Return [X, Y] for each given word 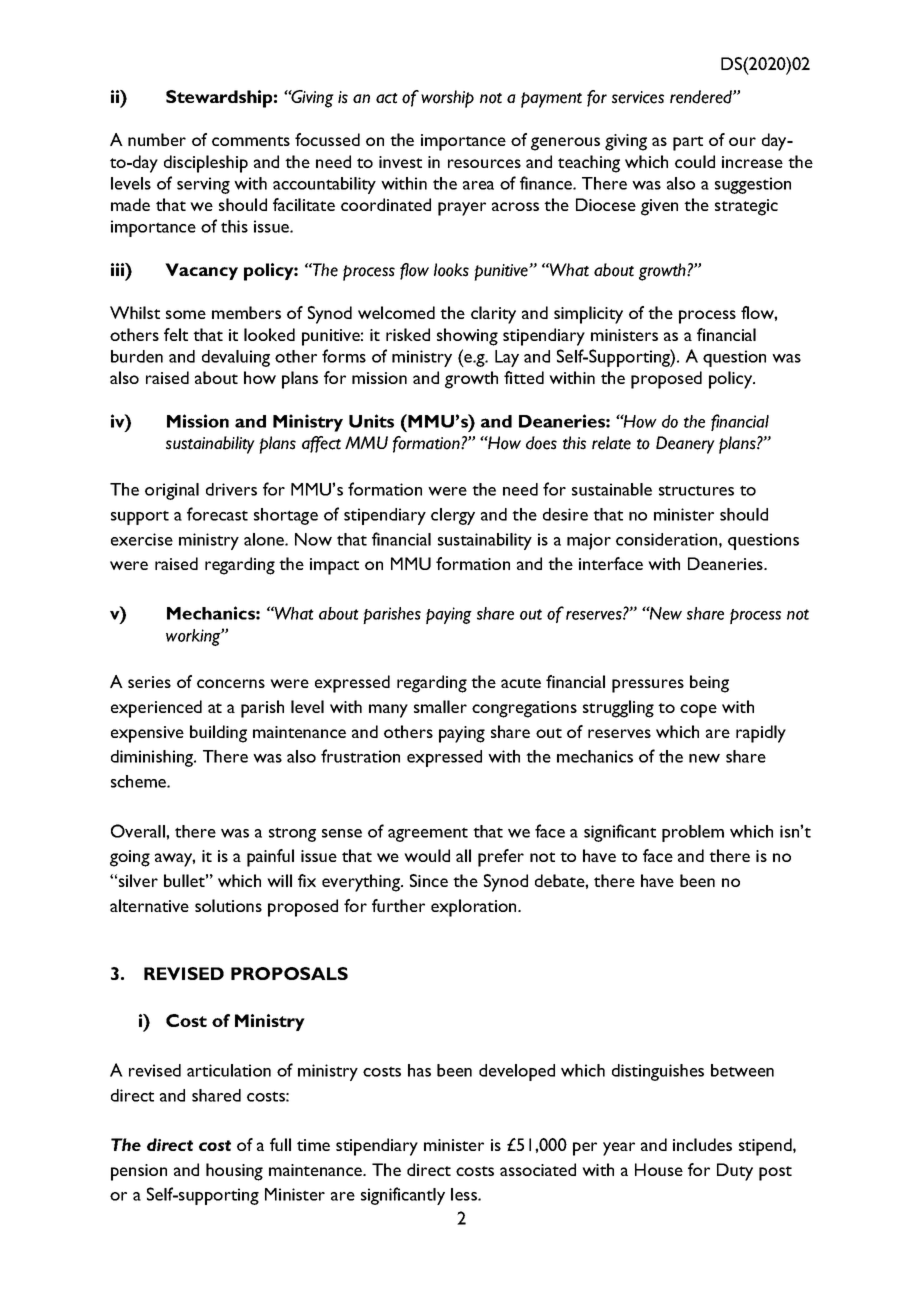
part [688, 143]
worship [447, 99]
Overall [139, 831]
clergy [453, 516]
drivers [231, 489]
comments [251, 141]
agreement [428, 834]
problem [693, 833]
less [465, 1194]
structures [696, 490]
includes [702, 1144]
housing [234, 1172]
